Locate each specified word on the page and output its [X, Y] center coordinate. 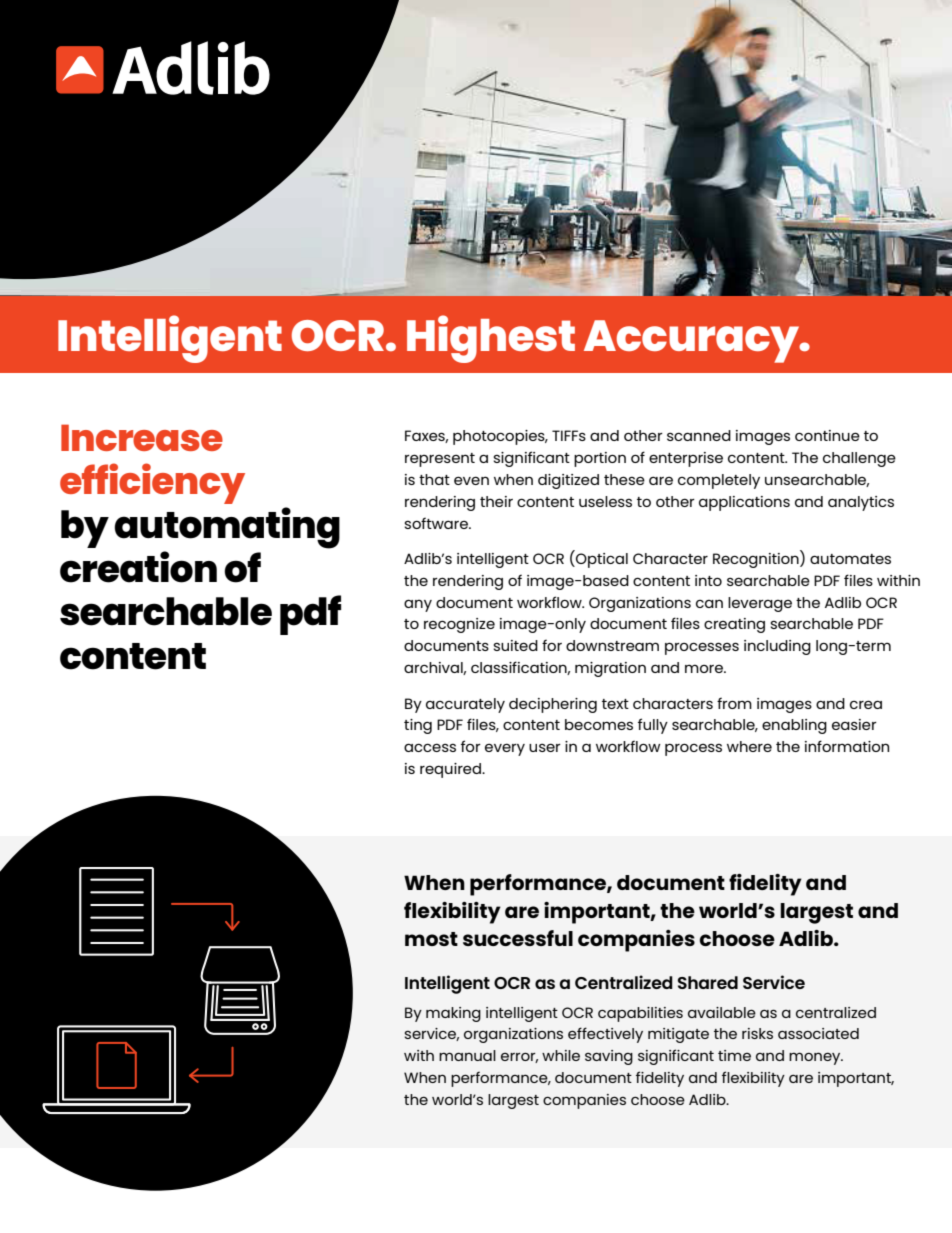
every [505, 749]
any [418, 605]
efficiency [152, 483]
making [453, 1014]
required [451, 770]
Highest [491, 339]
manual [467, 1055]
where [749, 746]
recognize [459, 625]
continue [827, 435]
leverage [760, 604]
